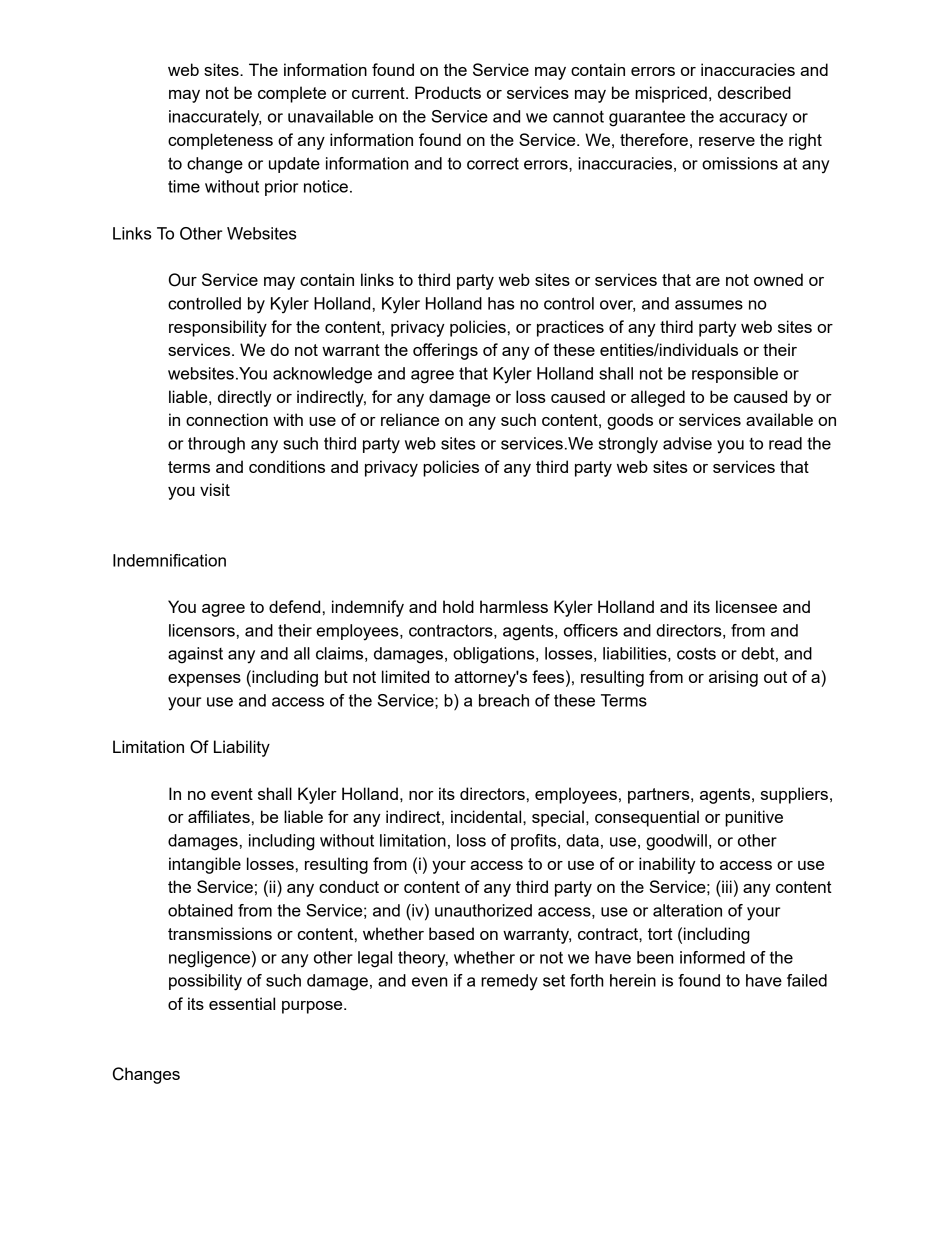  Describe the element at coordinates (746, 606) in the page. I see `licensee` at that location.
